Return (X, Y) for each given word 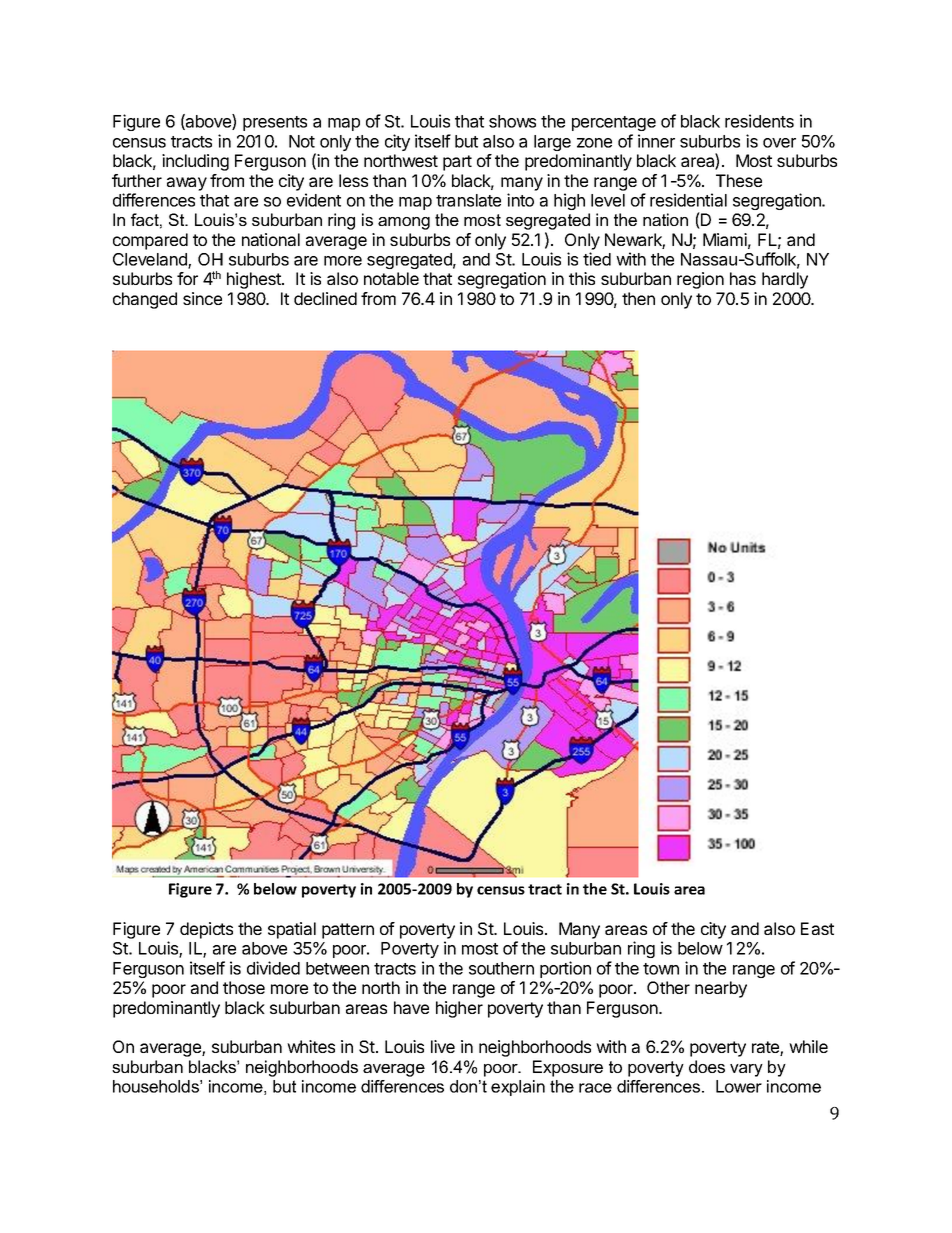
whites (311, 1046)
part (457, 163)
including (195, 162)
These (739, 180)
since (202, 298)
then (638, 298)
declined (325, 298)
